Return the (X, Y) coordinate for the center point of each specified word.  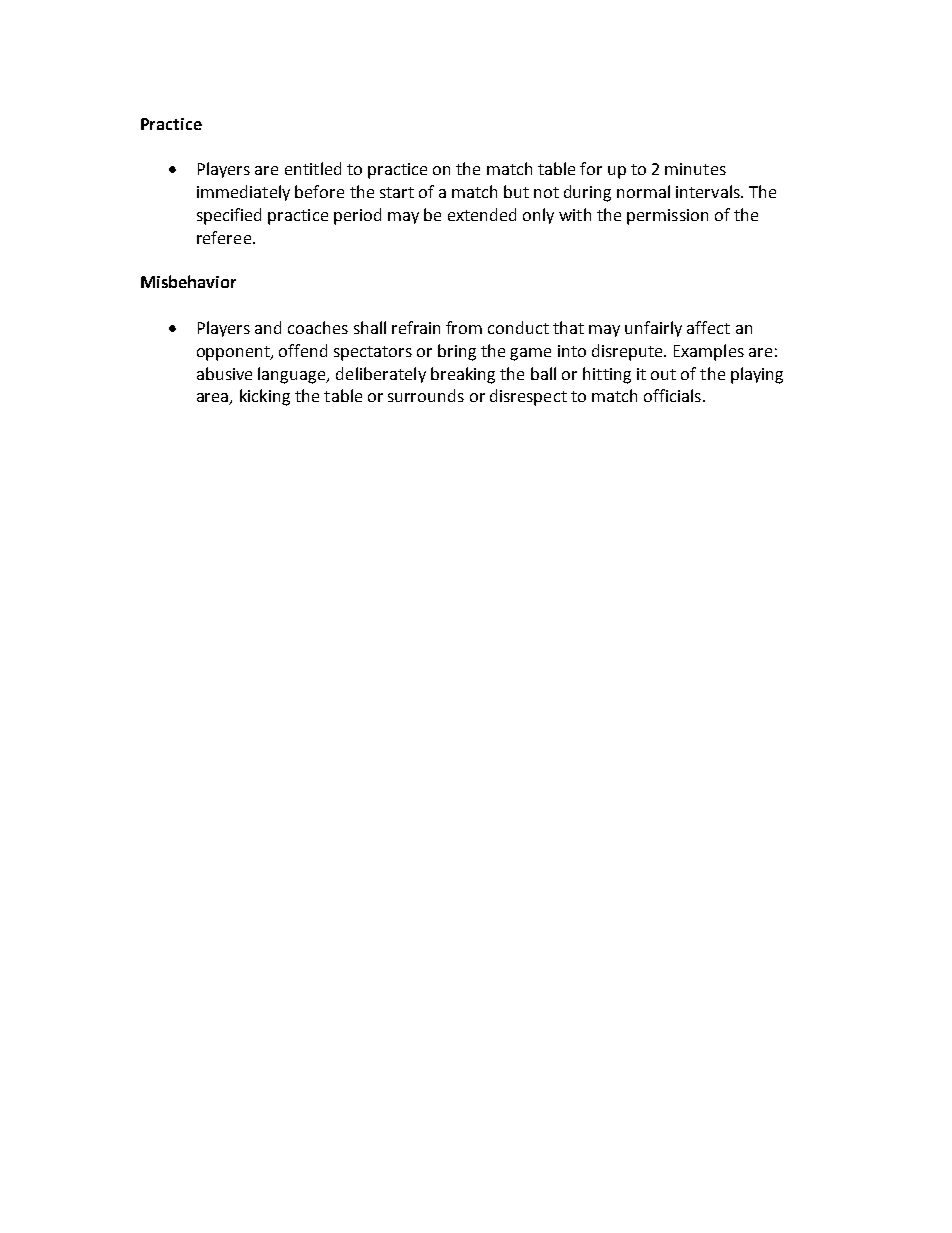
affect (708, 327)
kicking (265, 397)
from (464, 327)
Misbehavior (188, 281)
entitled (313, 168)
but (516, 191)
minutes (695, 169)
